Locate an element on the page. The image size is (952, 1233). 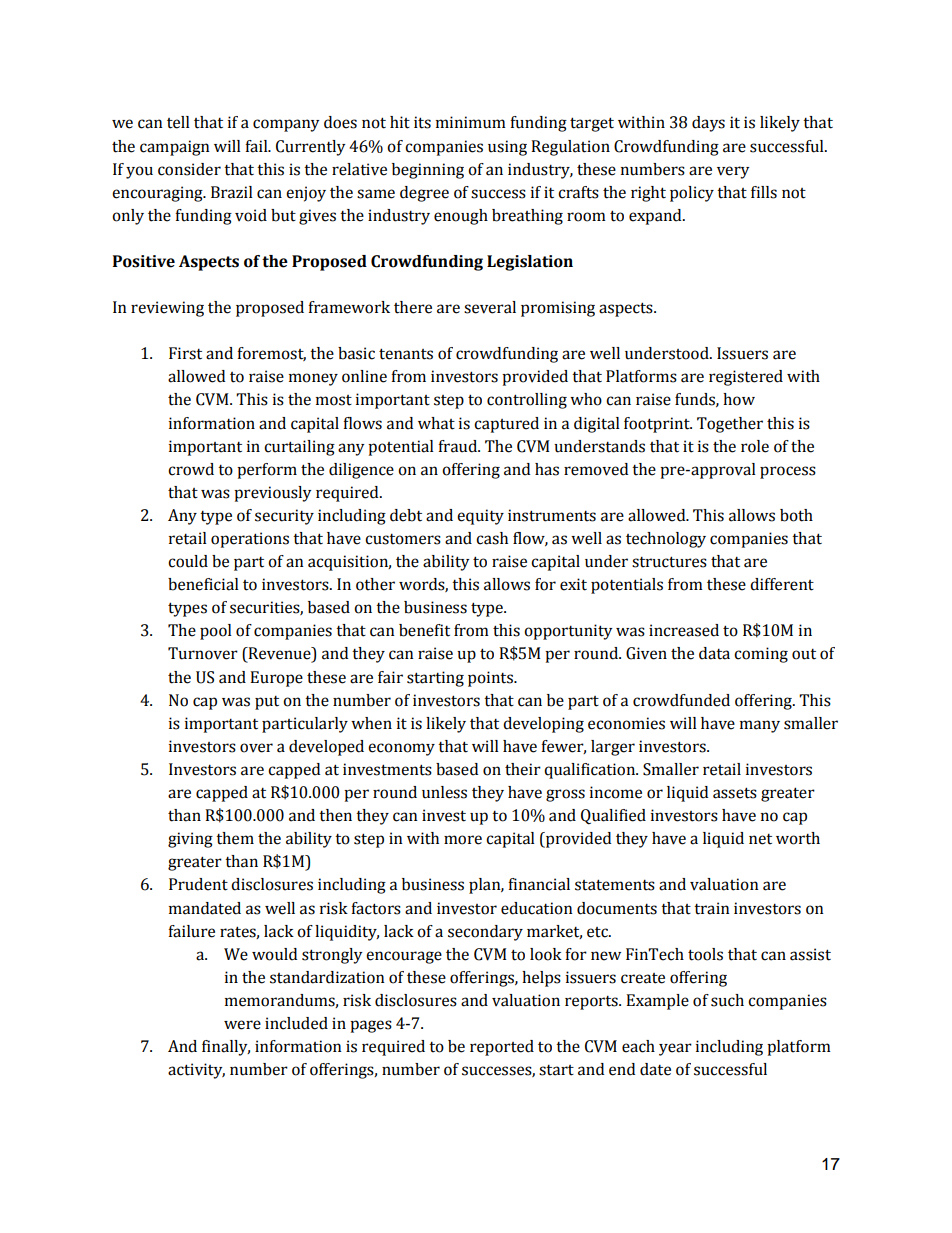
benefit is located at coordinates (424, 630).
